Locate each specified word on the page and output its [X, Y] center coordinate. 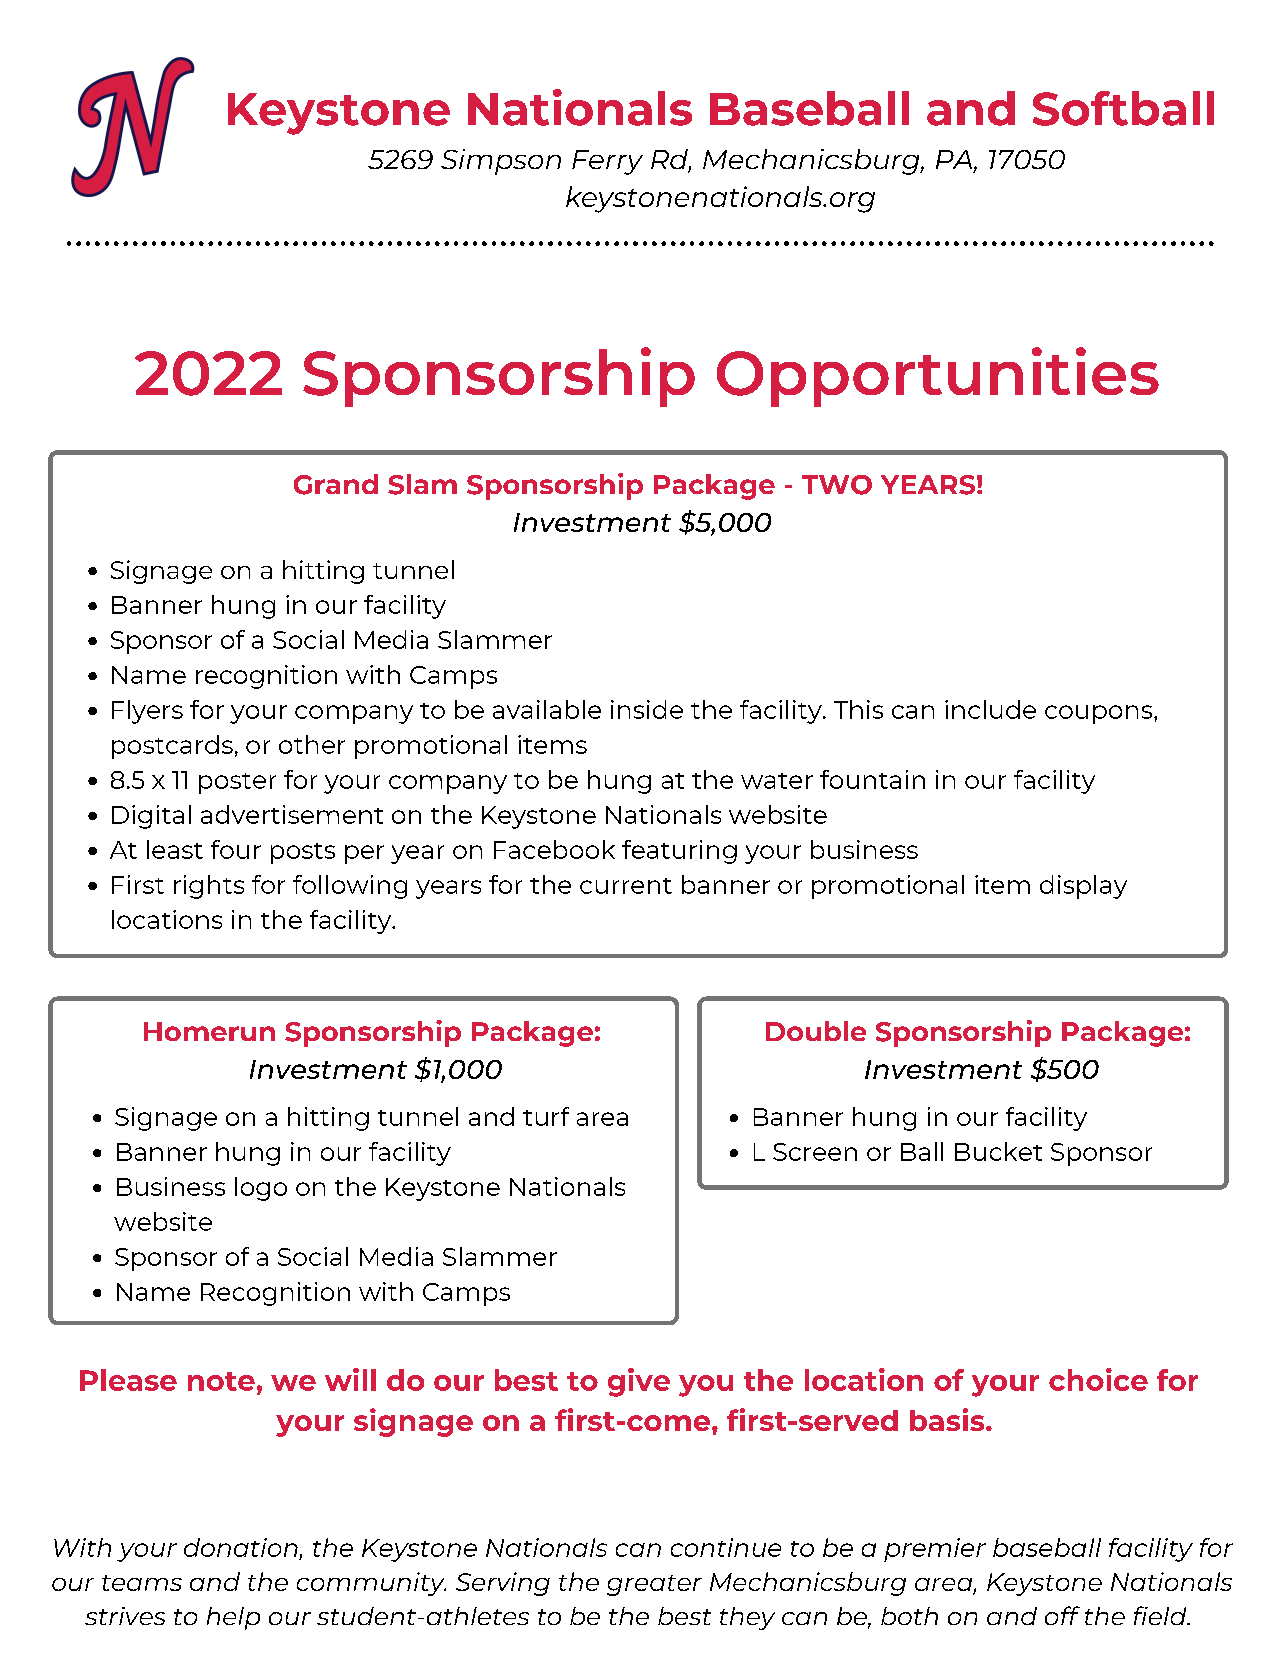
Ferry [607, 162]
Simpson [501, 162]
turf [546, 1116]
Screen [815, 1152]
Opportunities [938, 377]
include [990, 709]
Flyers [147, 712]
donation [241, 1547]
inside [647, 709]
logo [261, 1189]
